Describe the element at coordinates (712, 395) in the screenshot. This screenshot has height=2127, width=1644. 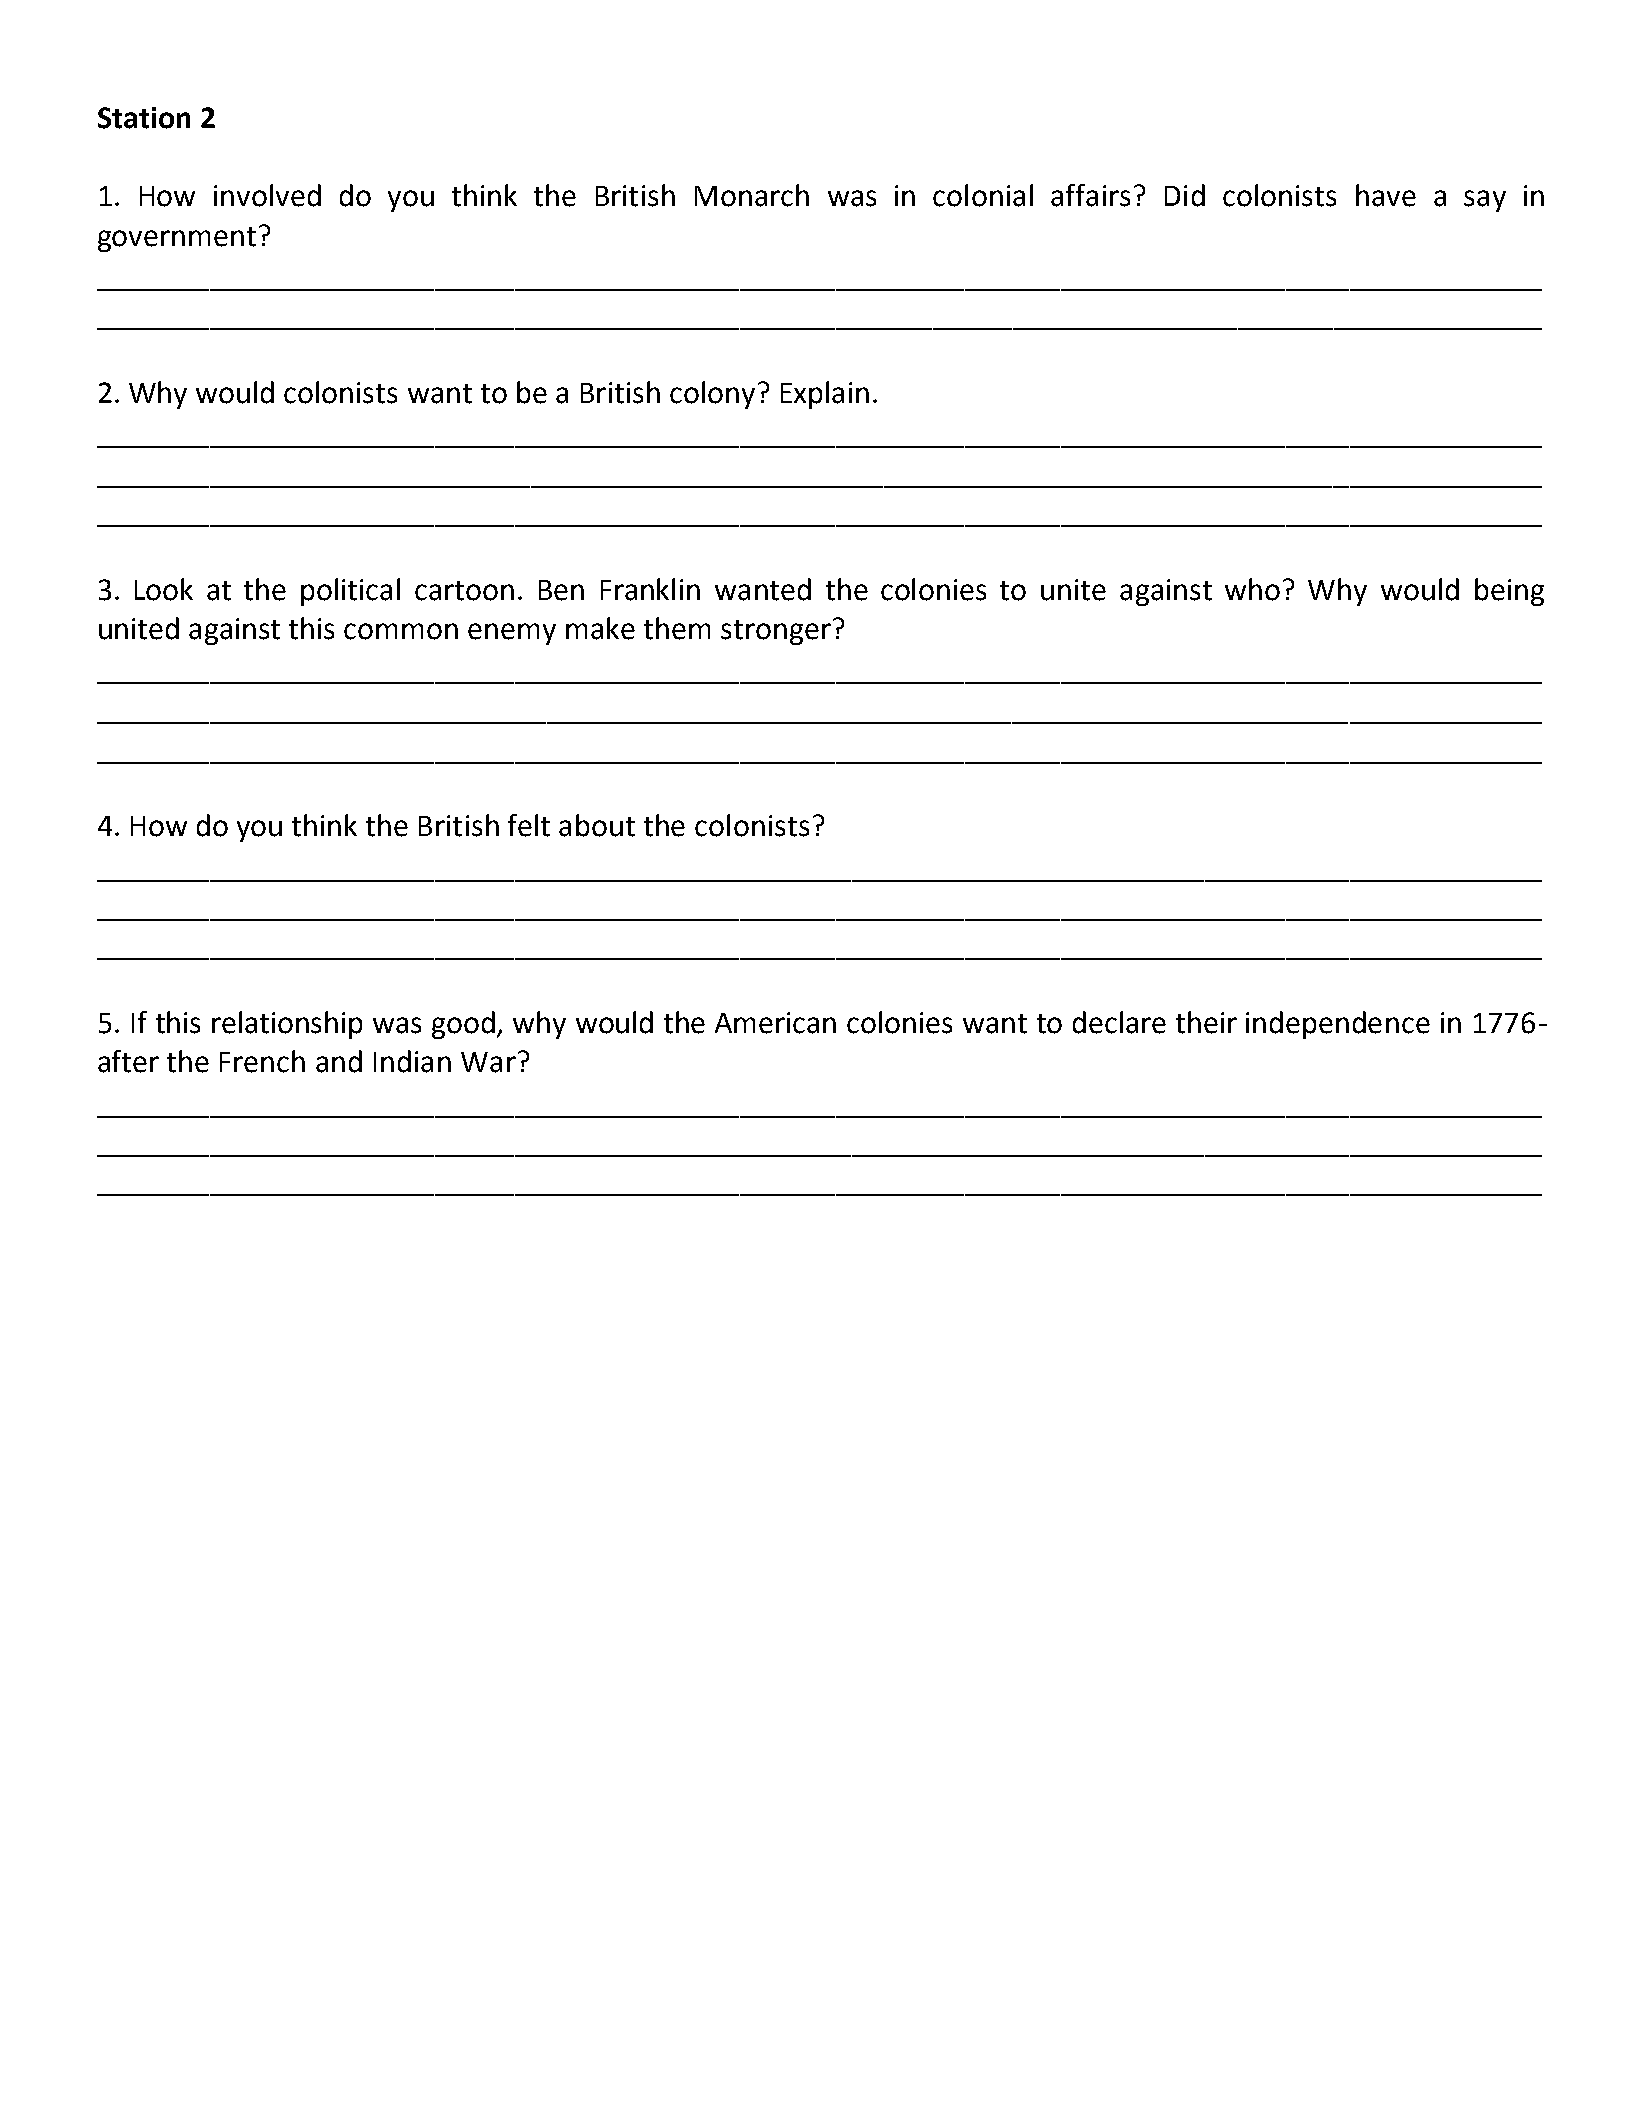
I see `colony` at that location.
